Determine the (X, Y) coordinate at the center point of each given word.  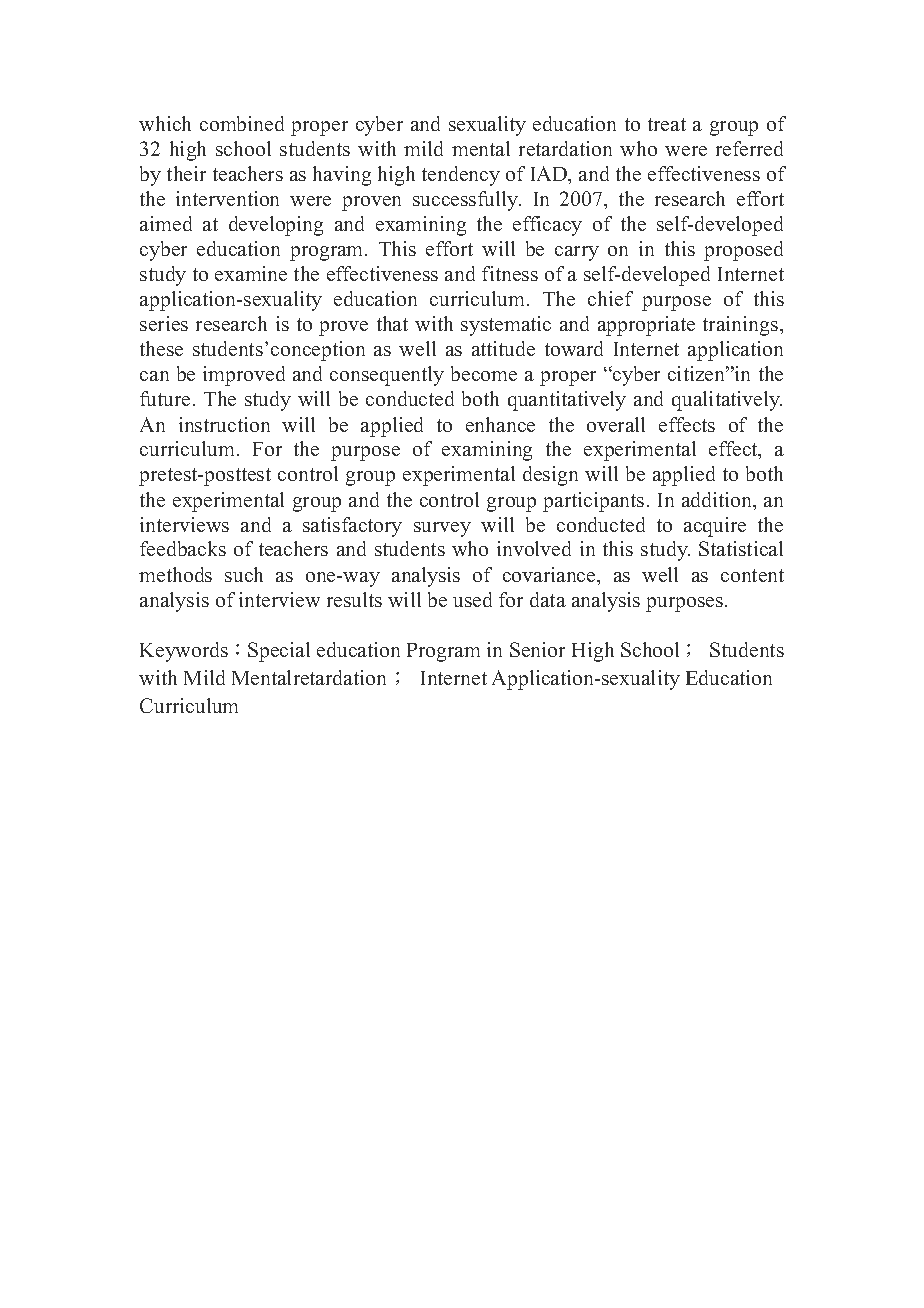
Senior (537, 649)
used (472, 599)
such (244, 574)
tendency (461, 176)
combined (242, 123)
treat (667, 124)
